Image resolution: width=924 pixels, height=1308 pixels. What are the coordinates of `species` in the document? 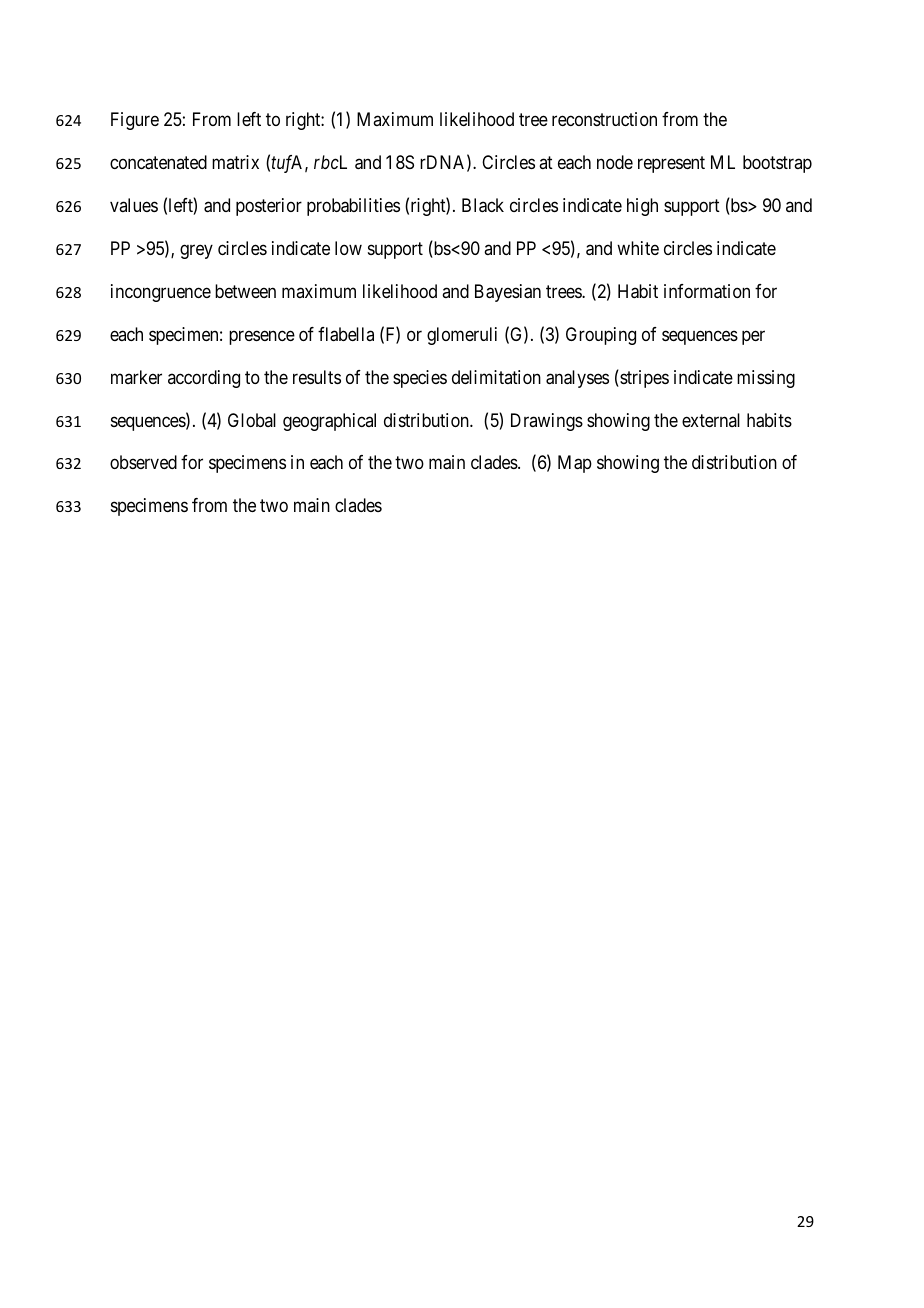 It's located at (420, 379).
